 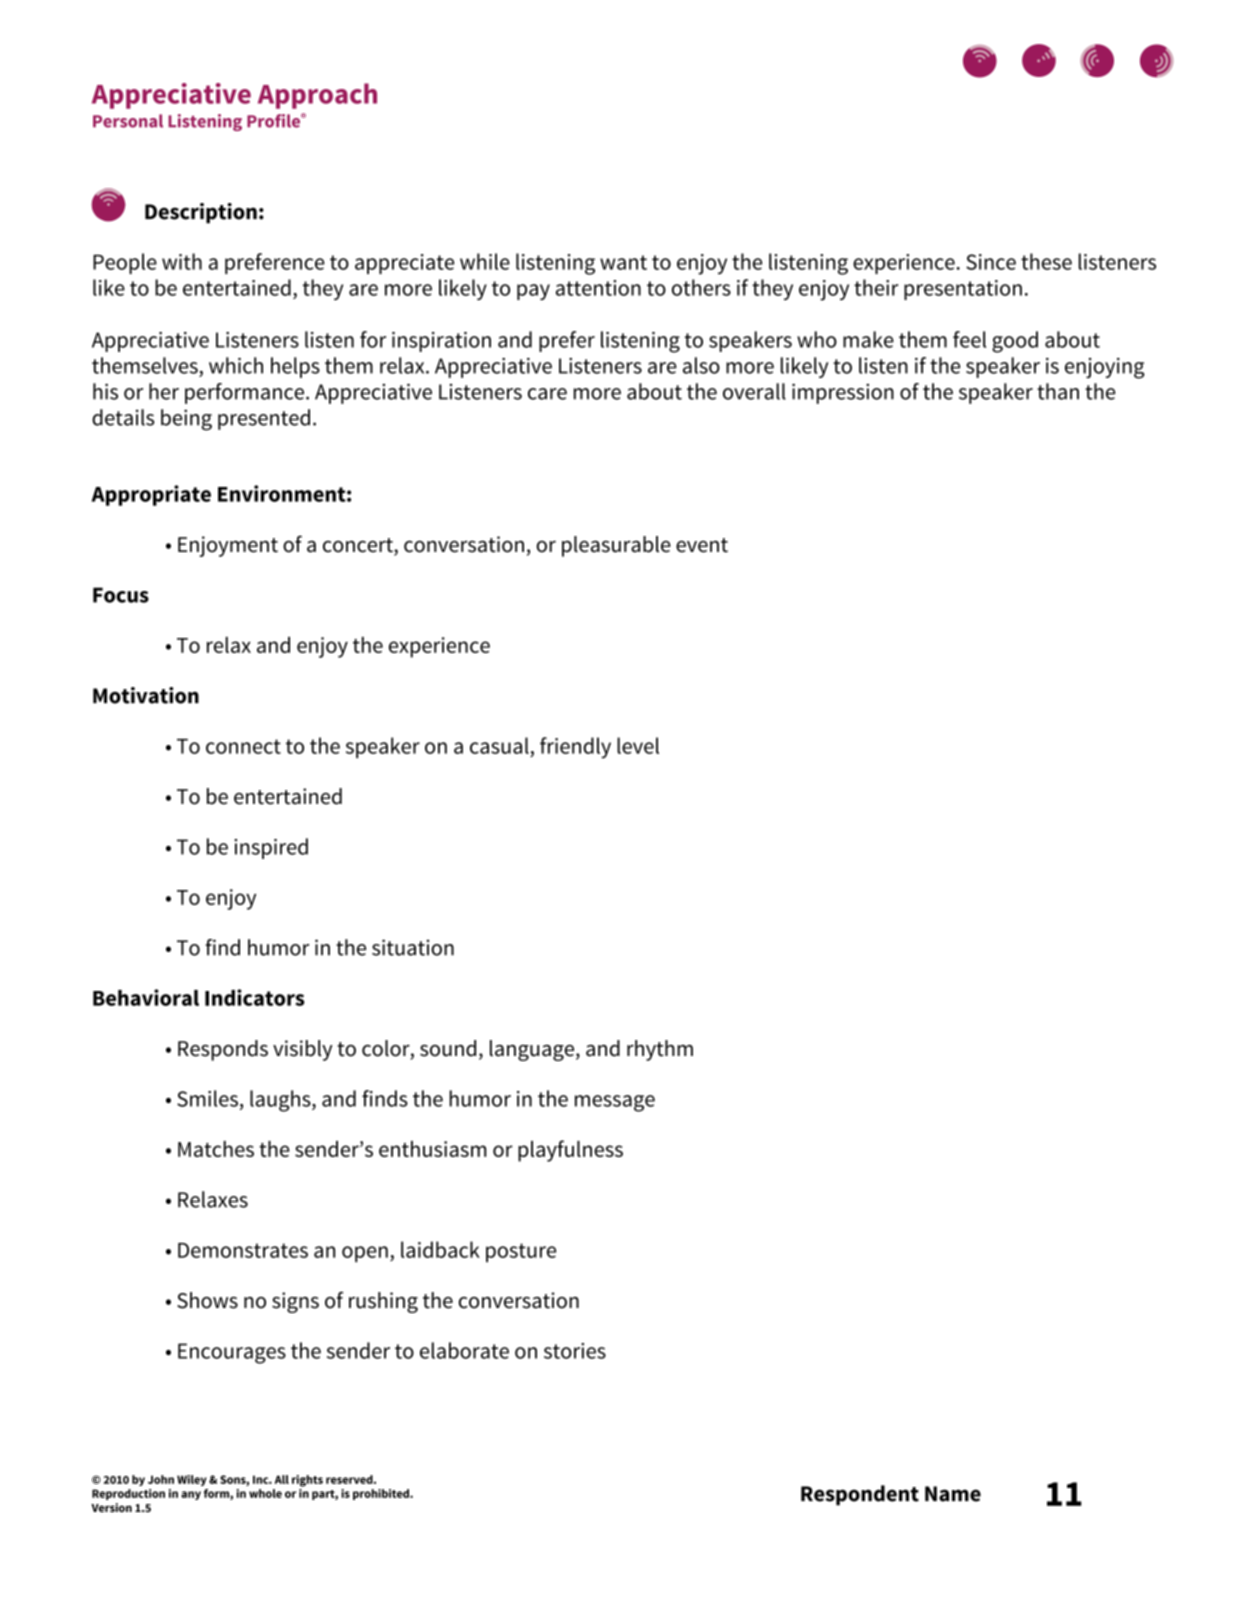 What do you see at coordinates (991, 262) in the image?
I see `Since` at bounding box center [991, 262].
